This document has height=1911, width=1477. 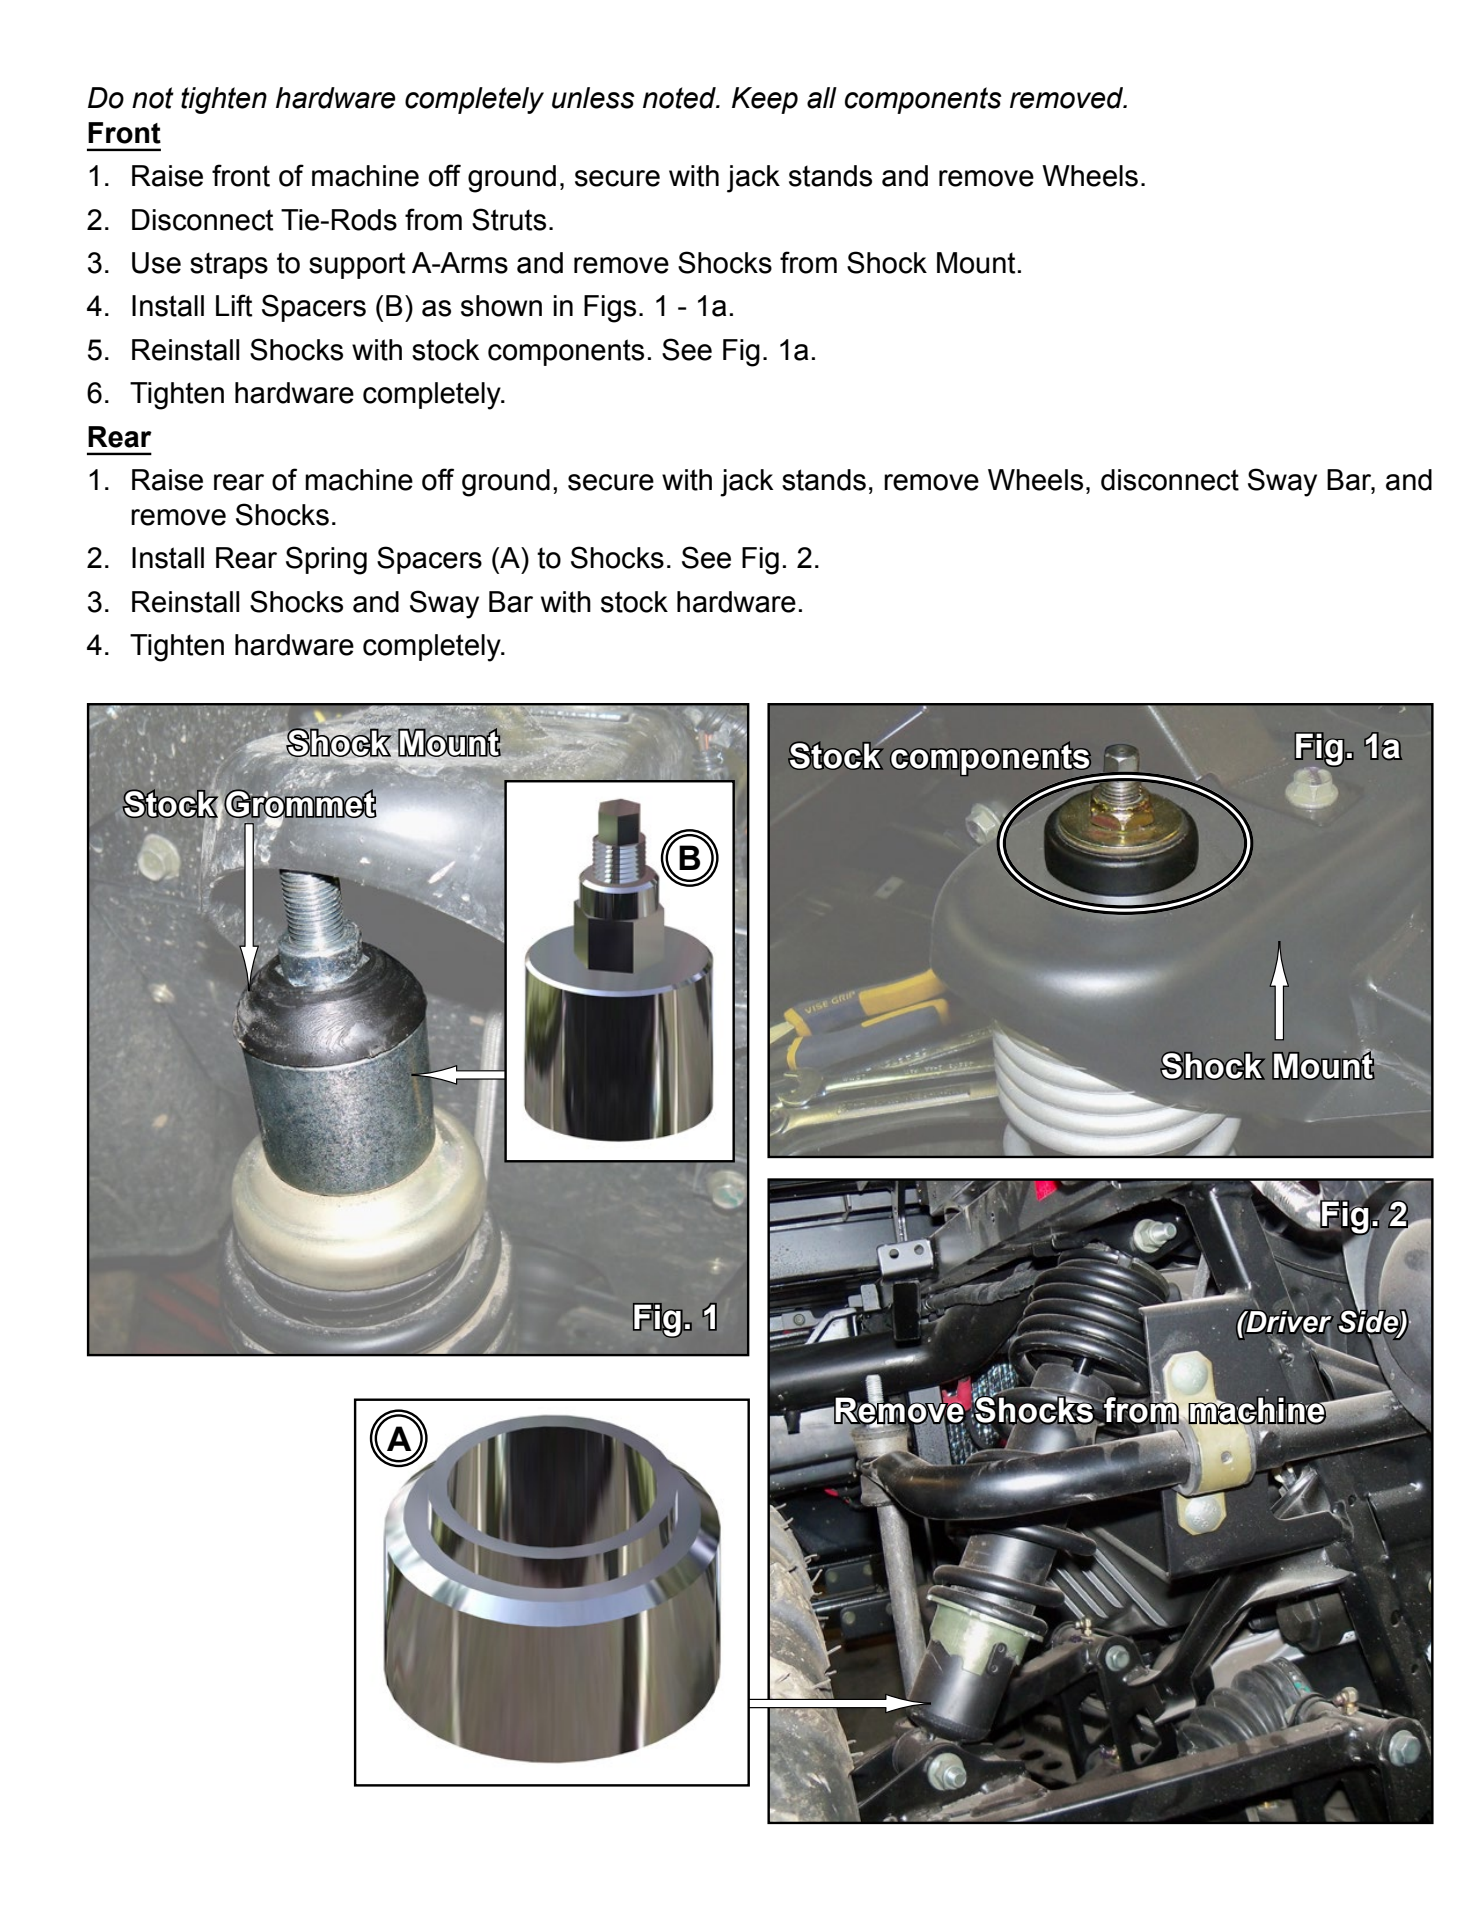 I want to click on Struts, so click(x=509, y=219).
